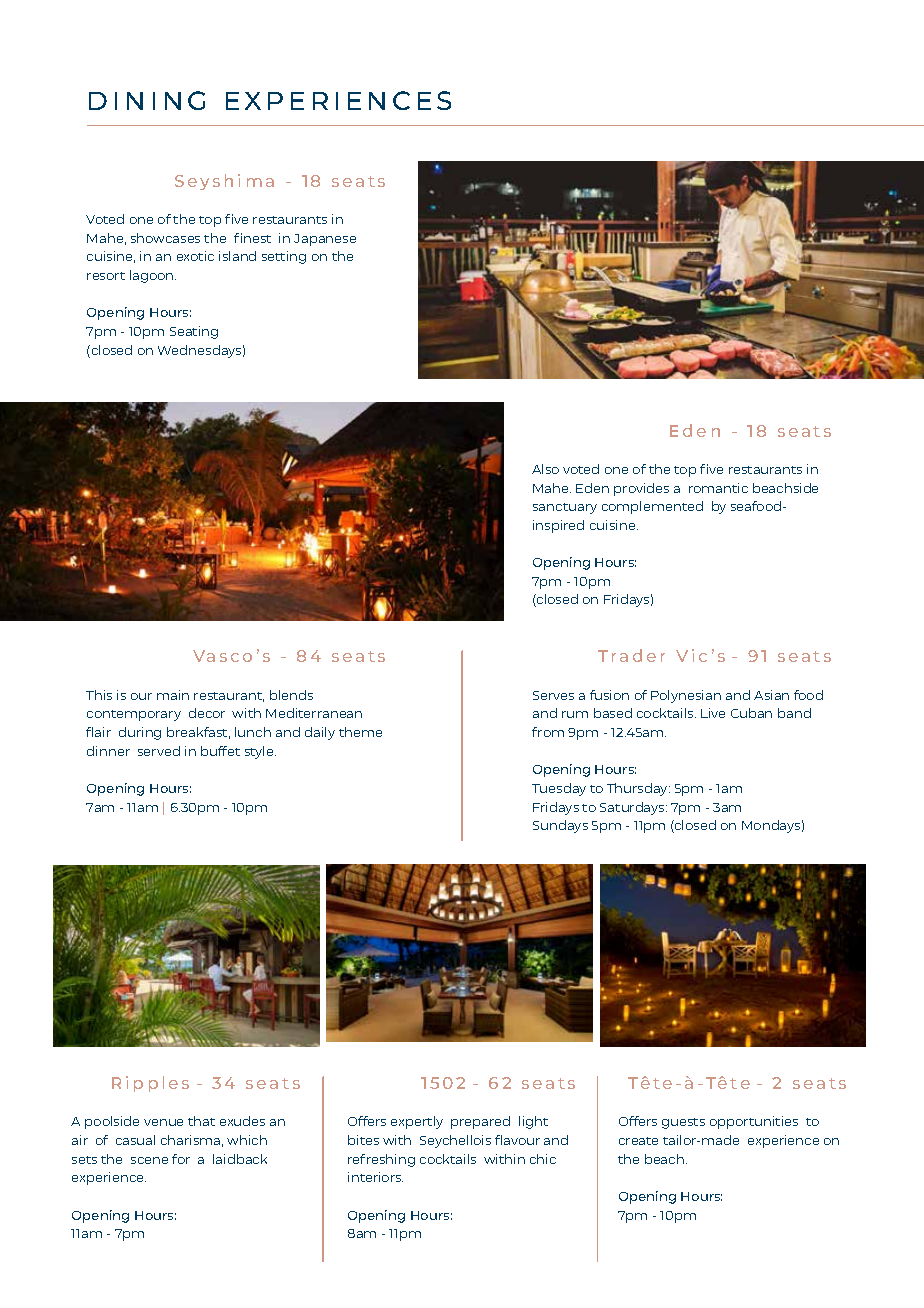  What do you see at coordinates (545, 469) in the document?
I see `Also` at bounding box center [545, 469].
